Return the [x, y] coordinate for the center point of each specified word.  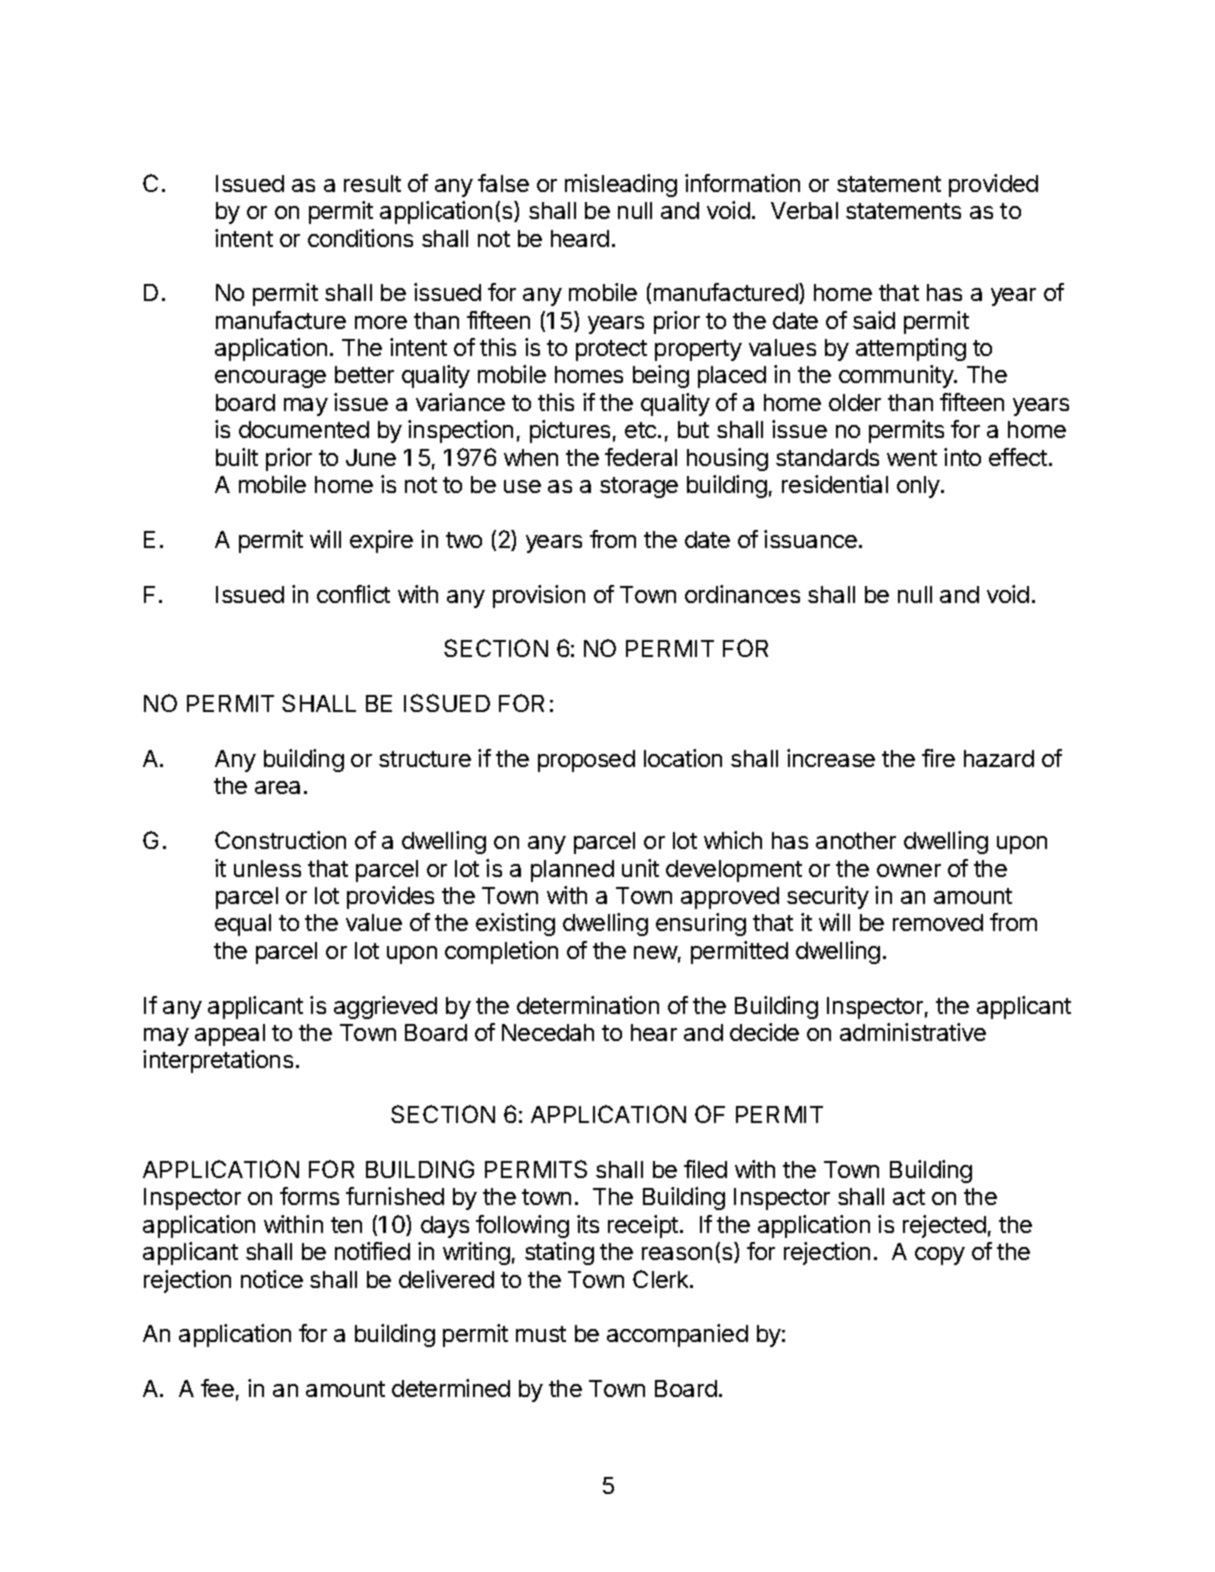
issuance [810, 539]
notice [272, 1279]
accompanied [677, 1335]
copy [940, 1256]
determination [588, 1005]
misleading [621, 185]
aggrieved [385, 1007]
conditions [360, 238]
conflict [353, 594]
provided [993, 185]
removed [938, 922]
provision [539, 596]
